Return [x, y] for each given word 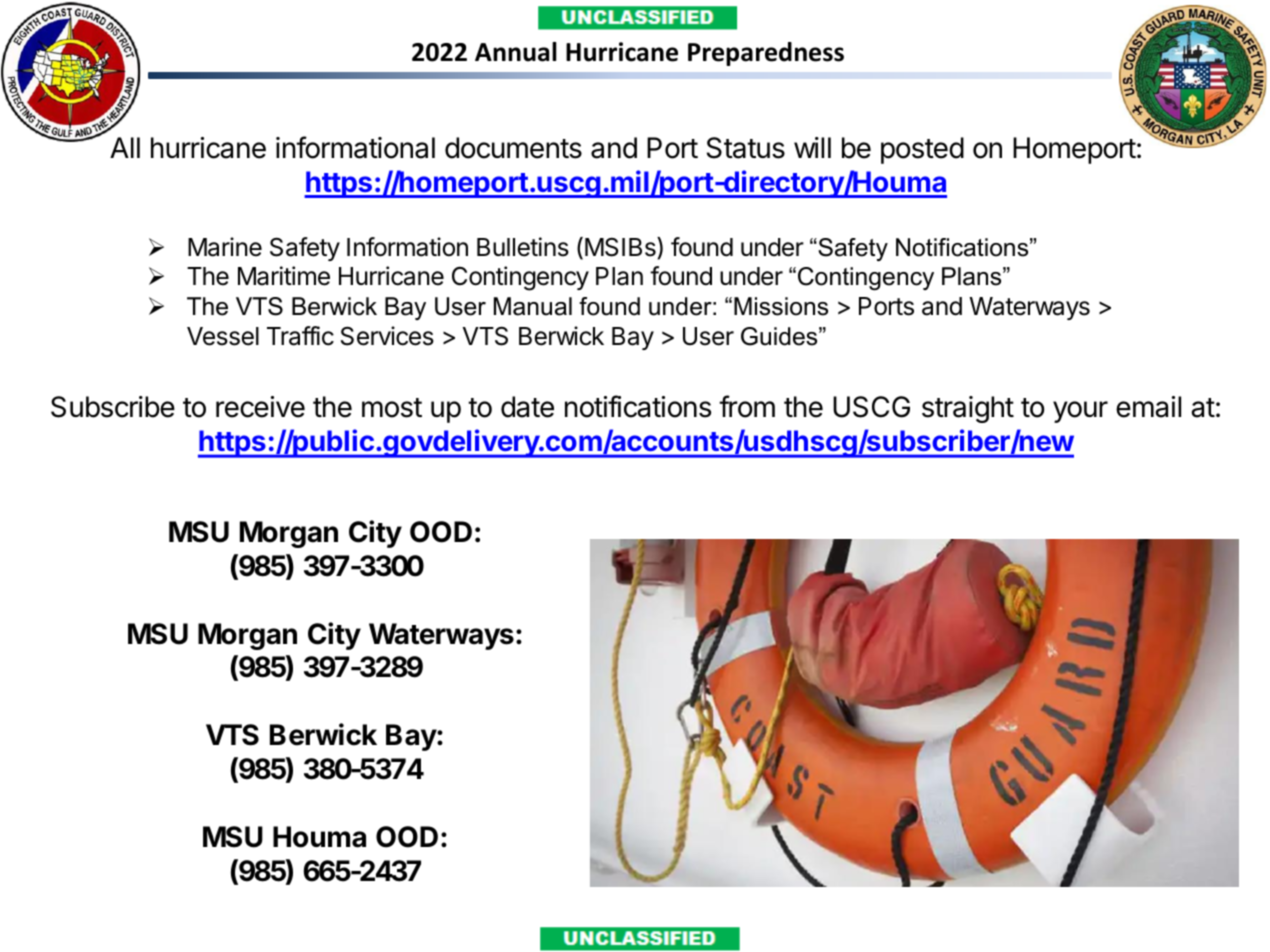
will [812, 147]
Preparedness [766, 54]
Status [746, 148]
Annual [516, 52]
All [125, 147]
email [1148, 407]
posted [922, 150]
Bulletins [523, 247]
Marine [225, 247]
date [527, 407]
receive [260, 407]
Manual [533, 306]
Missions [781, 306]
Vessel [223, 336]
